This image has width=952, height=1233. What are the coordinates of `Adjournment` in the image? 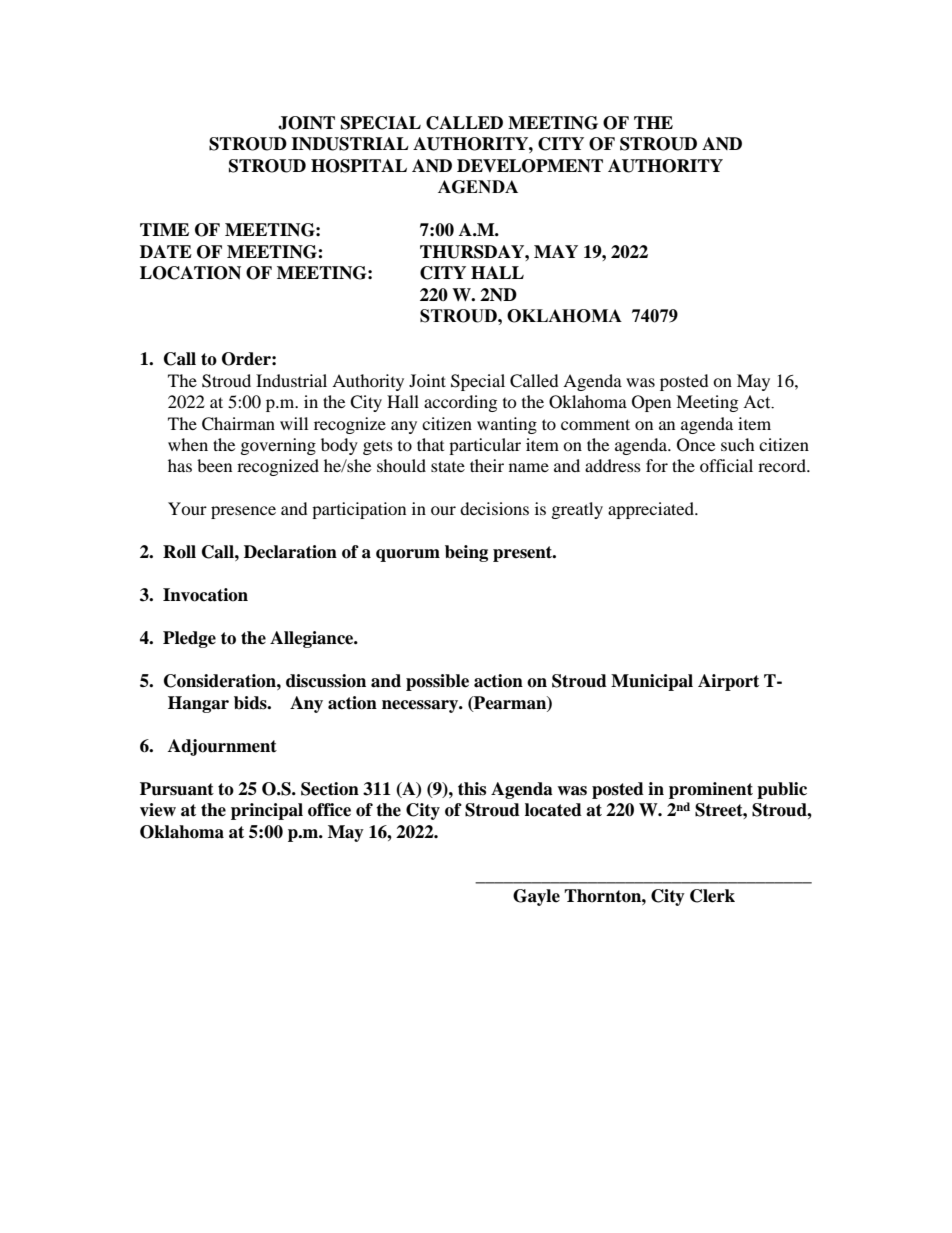 It's located at (222, 747).
